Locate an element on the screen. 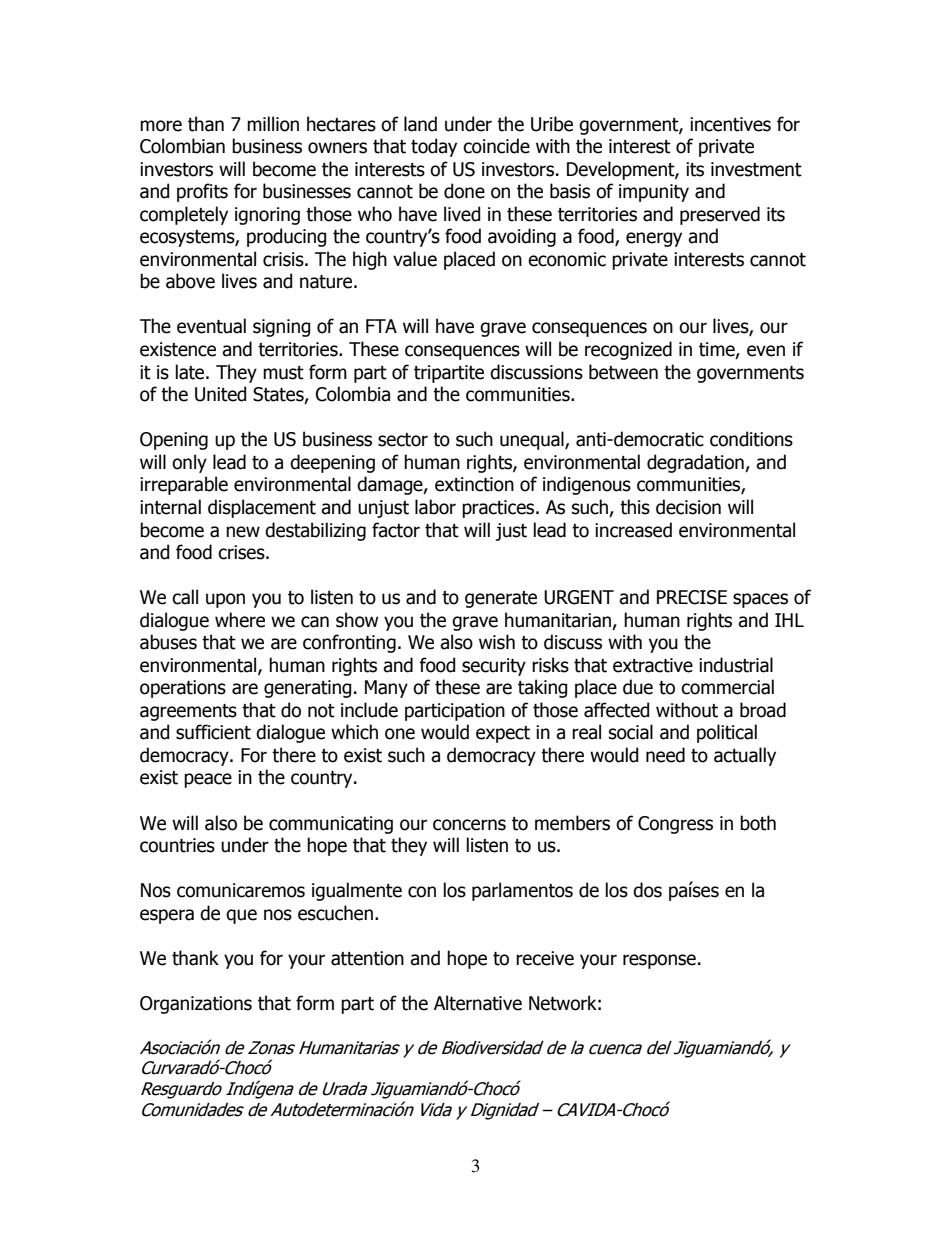 This screenshot has height=1233, width=952. Organizations is located at coordinates (196, 1005).
